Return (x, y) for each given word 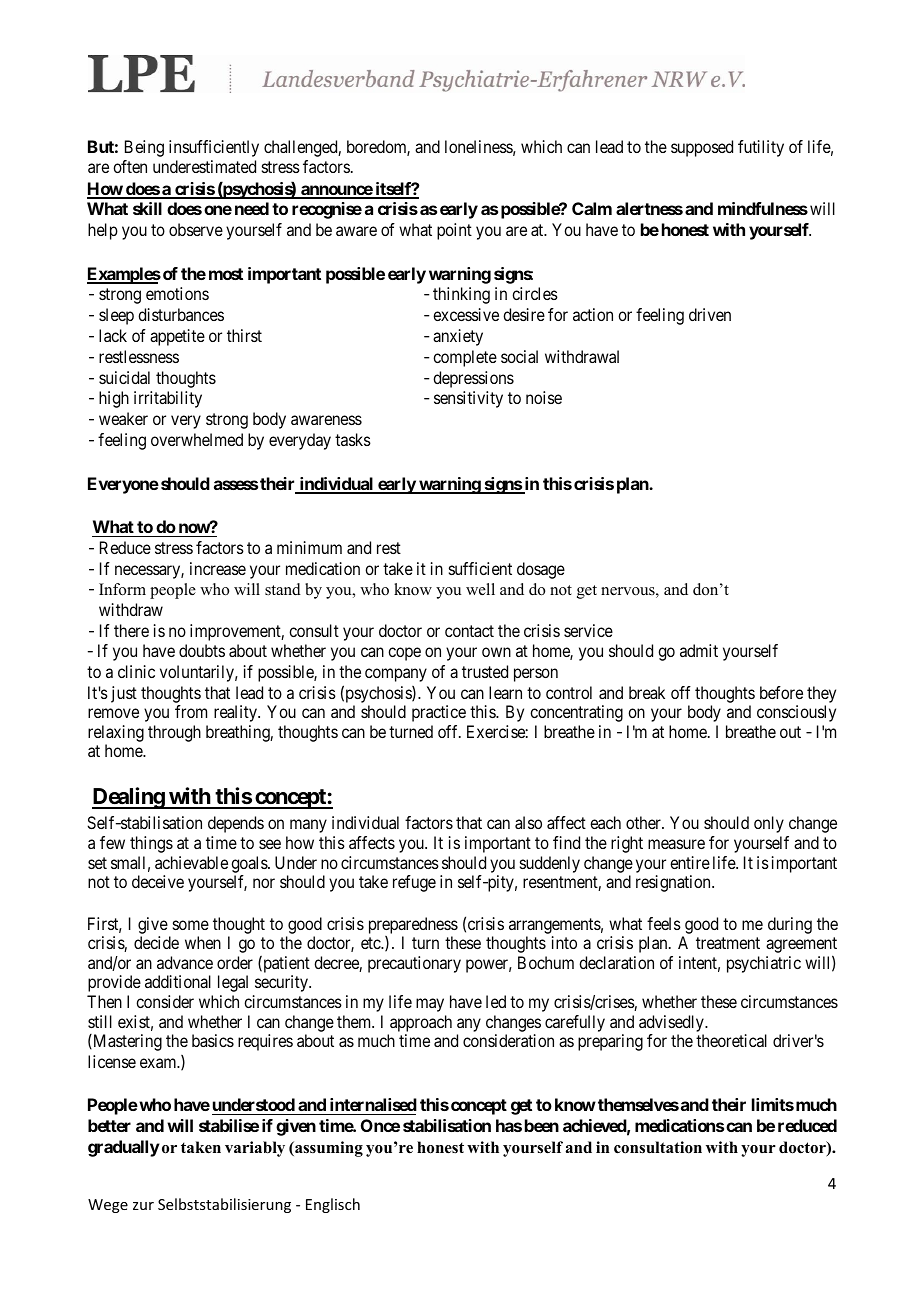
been (542, 1125)
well (480, 589)
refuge (414, 883)
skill (147, 208)
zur (143, 1206)
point (454, 231)
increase (218, 568)
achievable (191, 862)
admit (699, 650)
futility (761, 148)
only (769, 824)
